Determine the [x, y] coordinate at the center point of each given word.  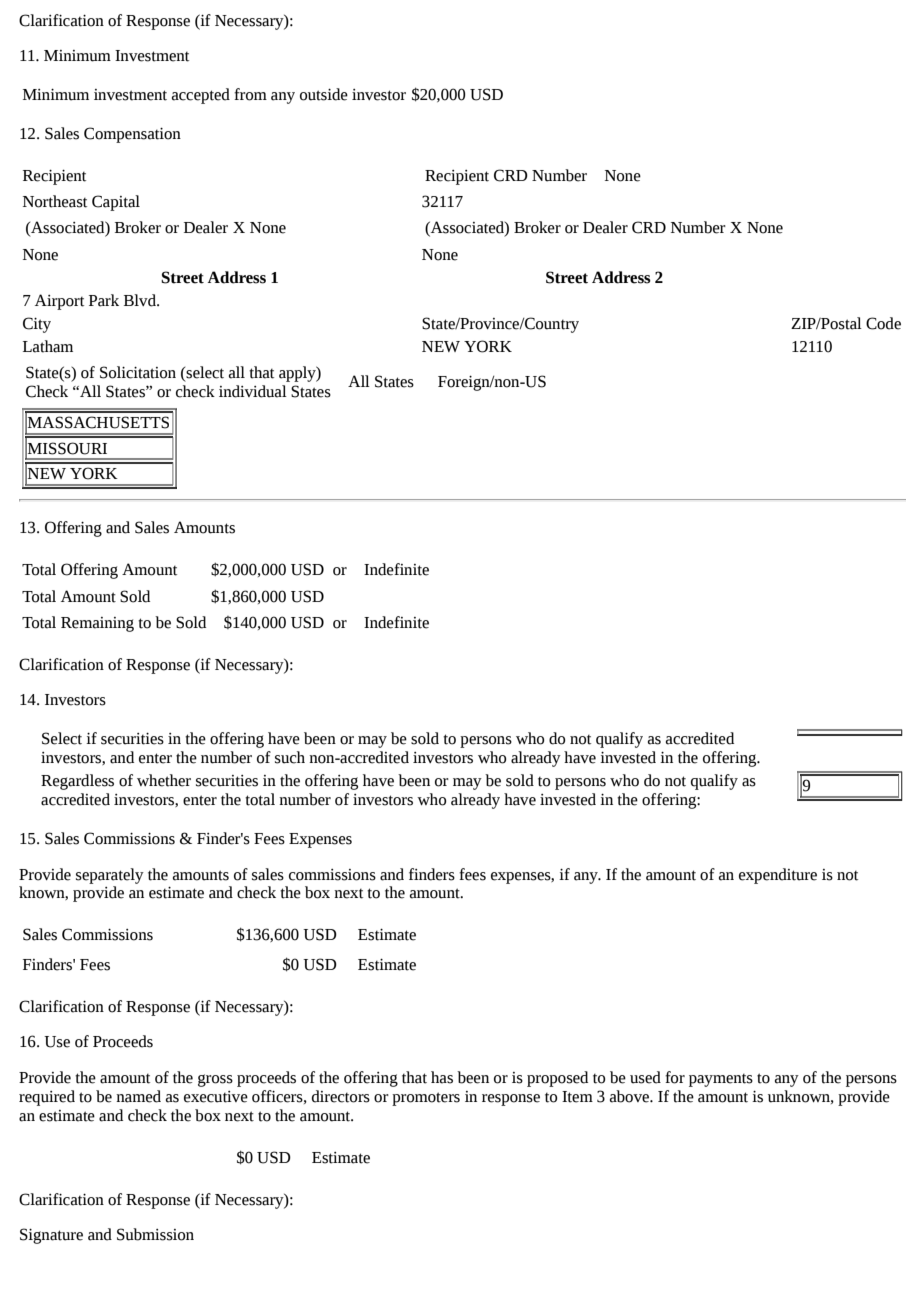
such [290, 757]
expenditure [778, 876]
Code [883, 323]
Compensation [132, 135]
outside [324, 94]
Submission [155, 1234]
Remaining [97, 624]
